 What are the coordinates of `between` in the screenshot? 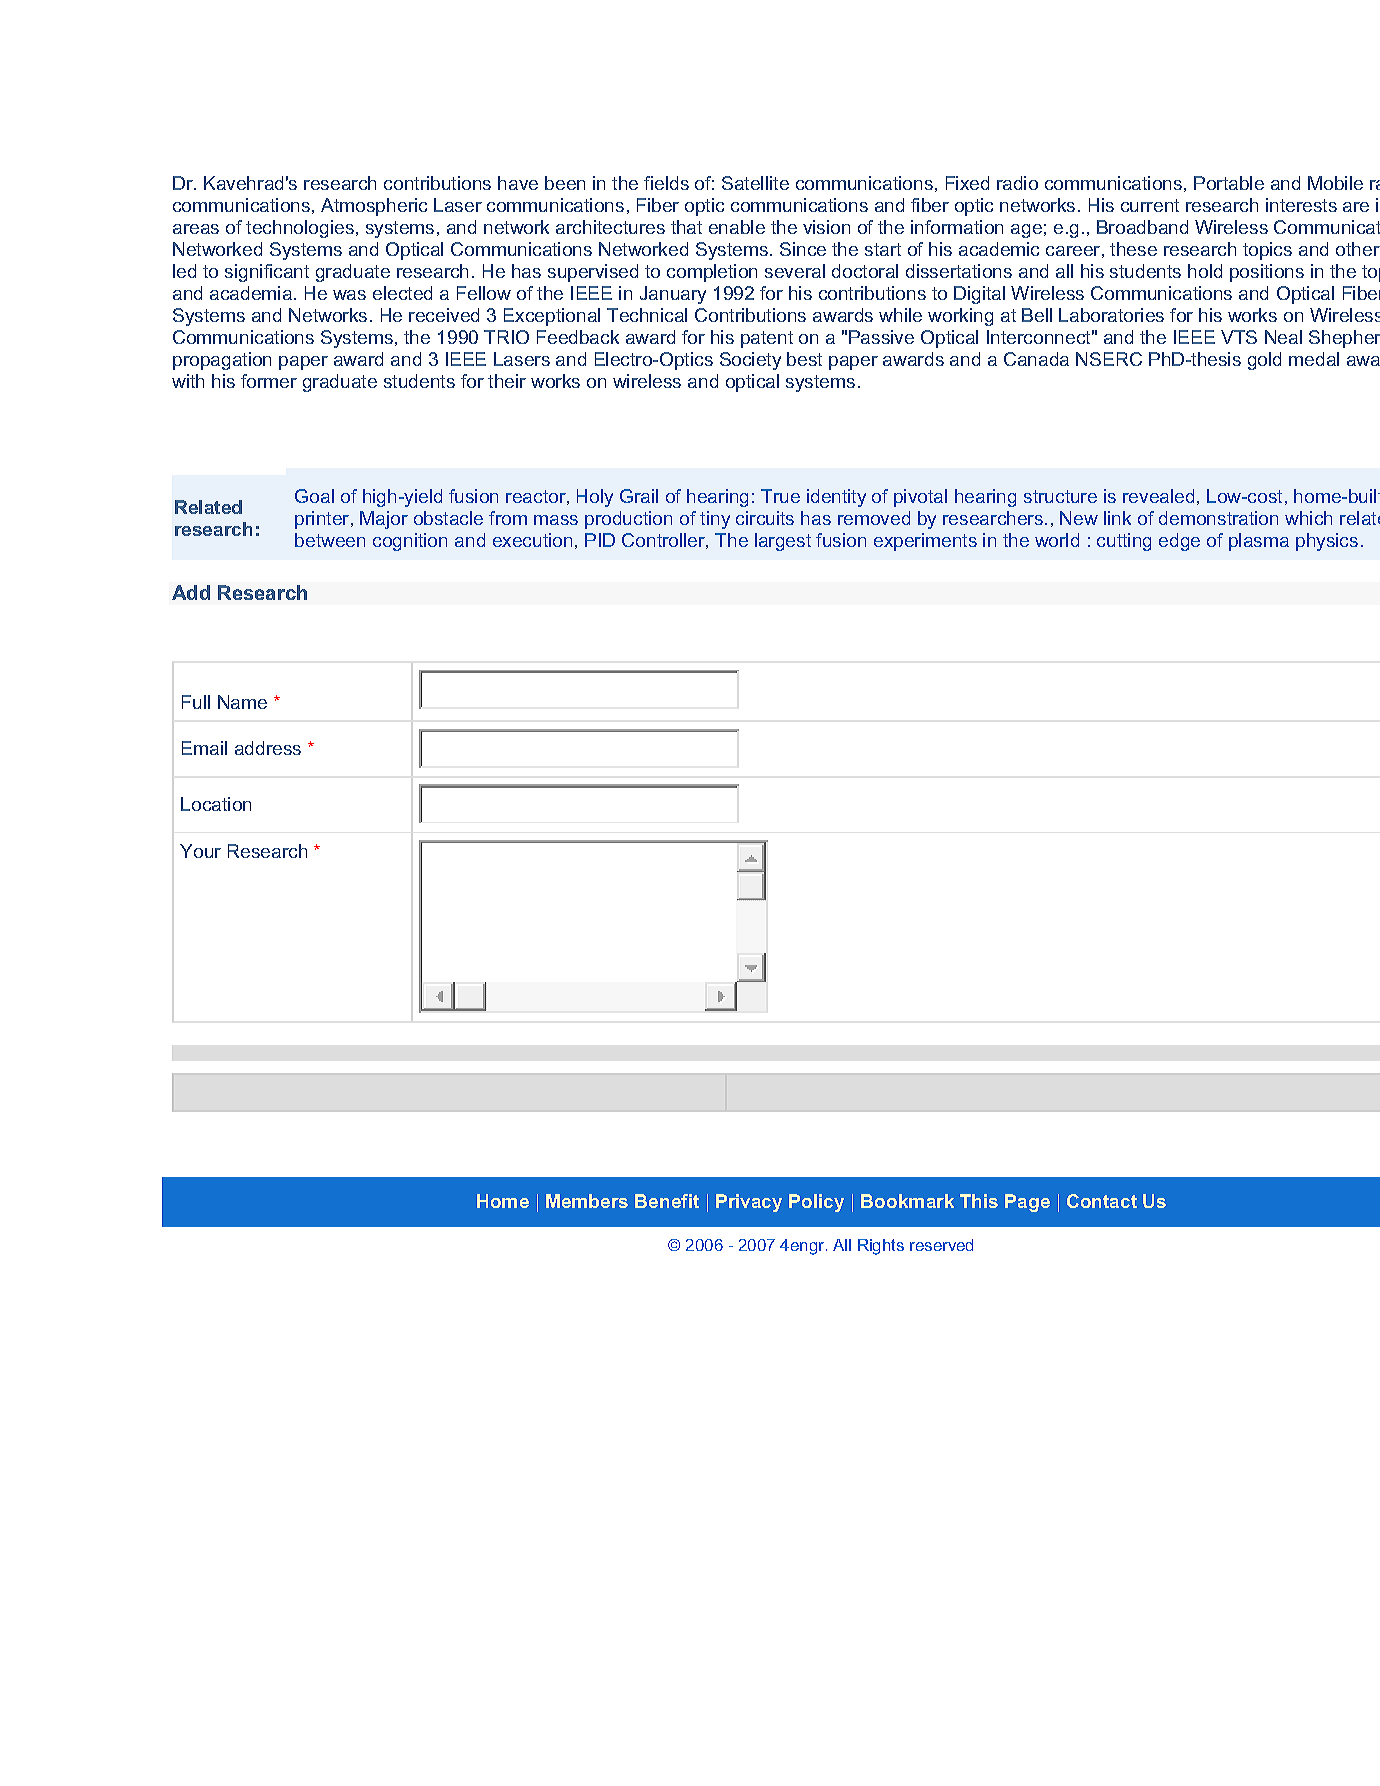 It's located at (330, 540).
